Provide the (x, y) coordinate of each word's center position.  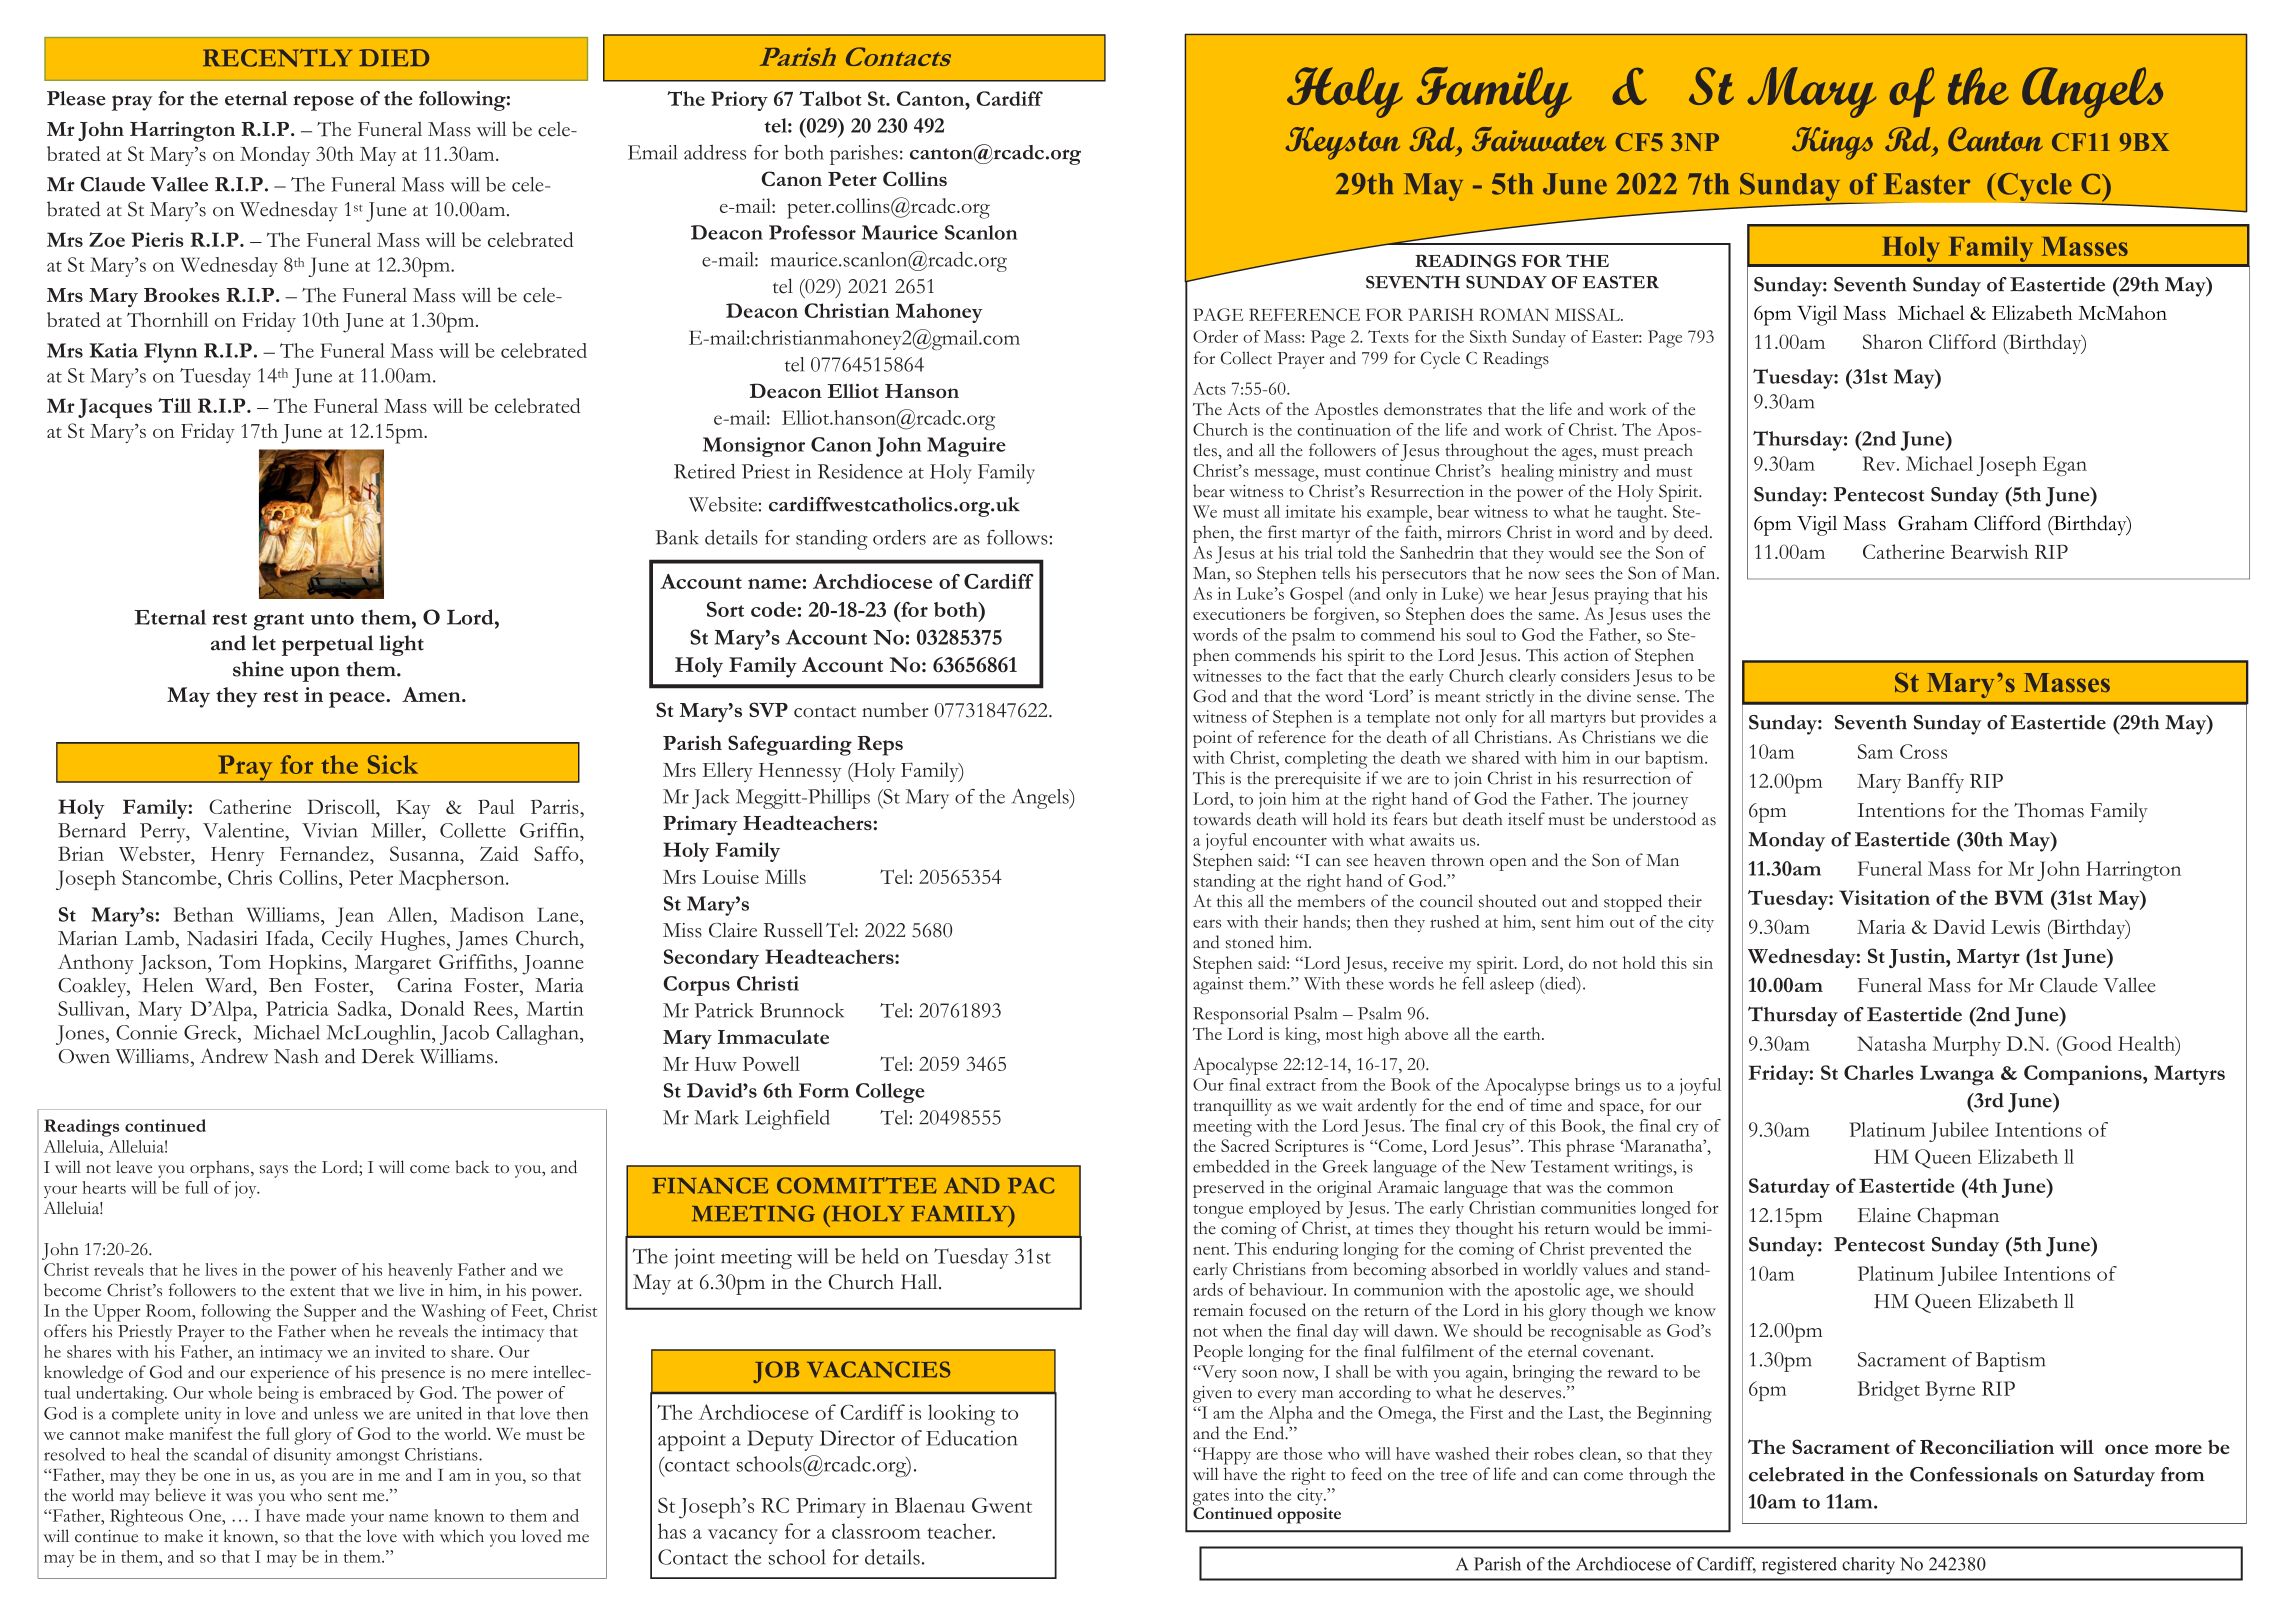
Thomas (2049, 810)
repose (323, 103)
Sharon (1893, 341)
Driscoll (342, 808)
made (325, 1515)
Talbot (830, 98)
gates (1211, 1499)
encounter (1290, 841)
